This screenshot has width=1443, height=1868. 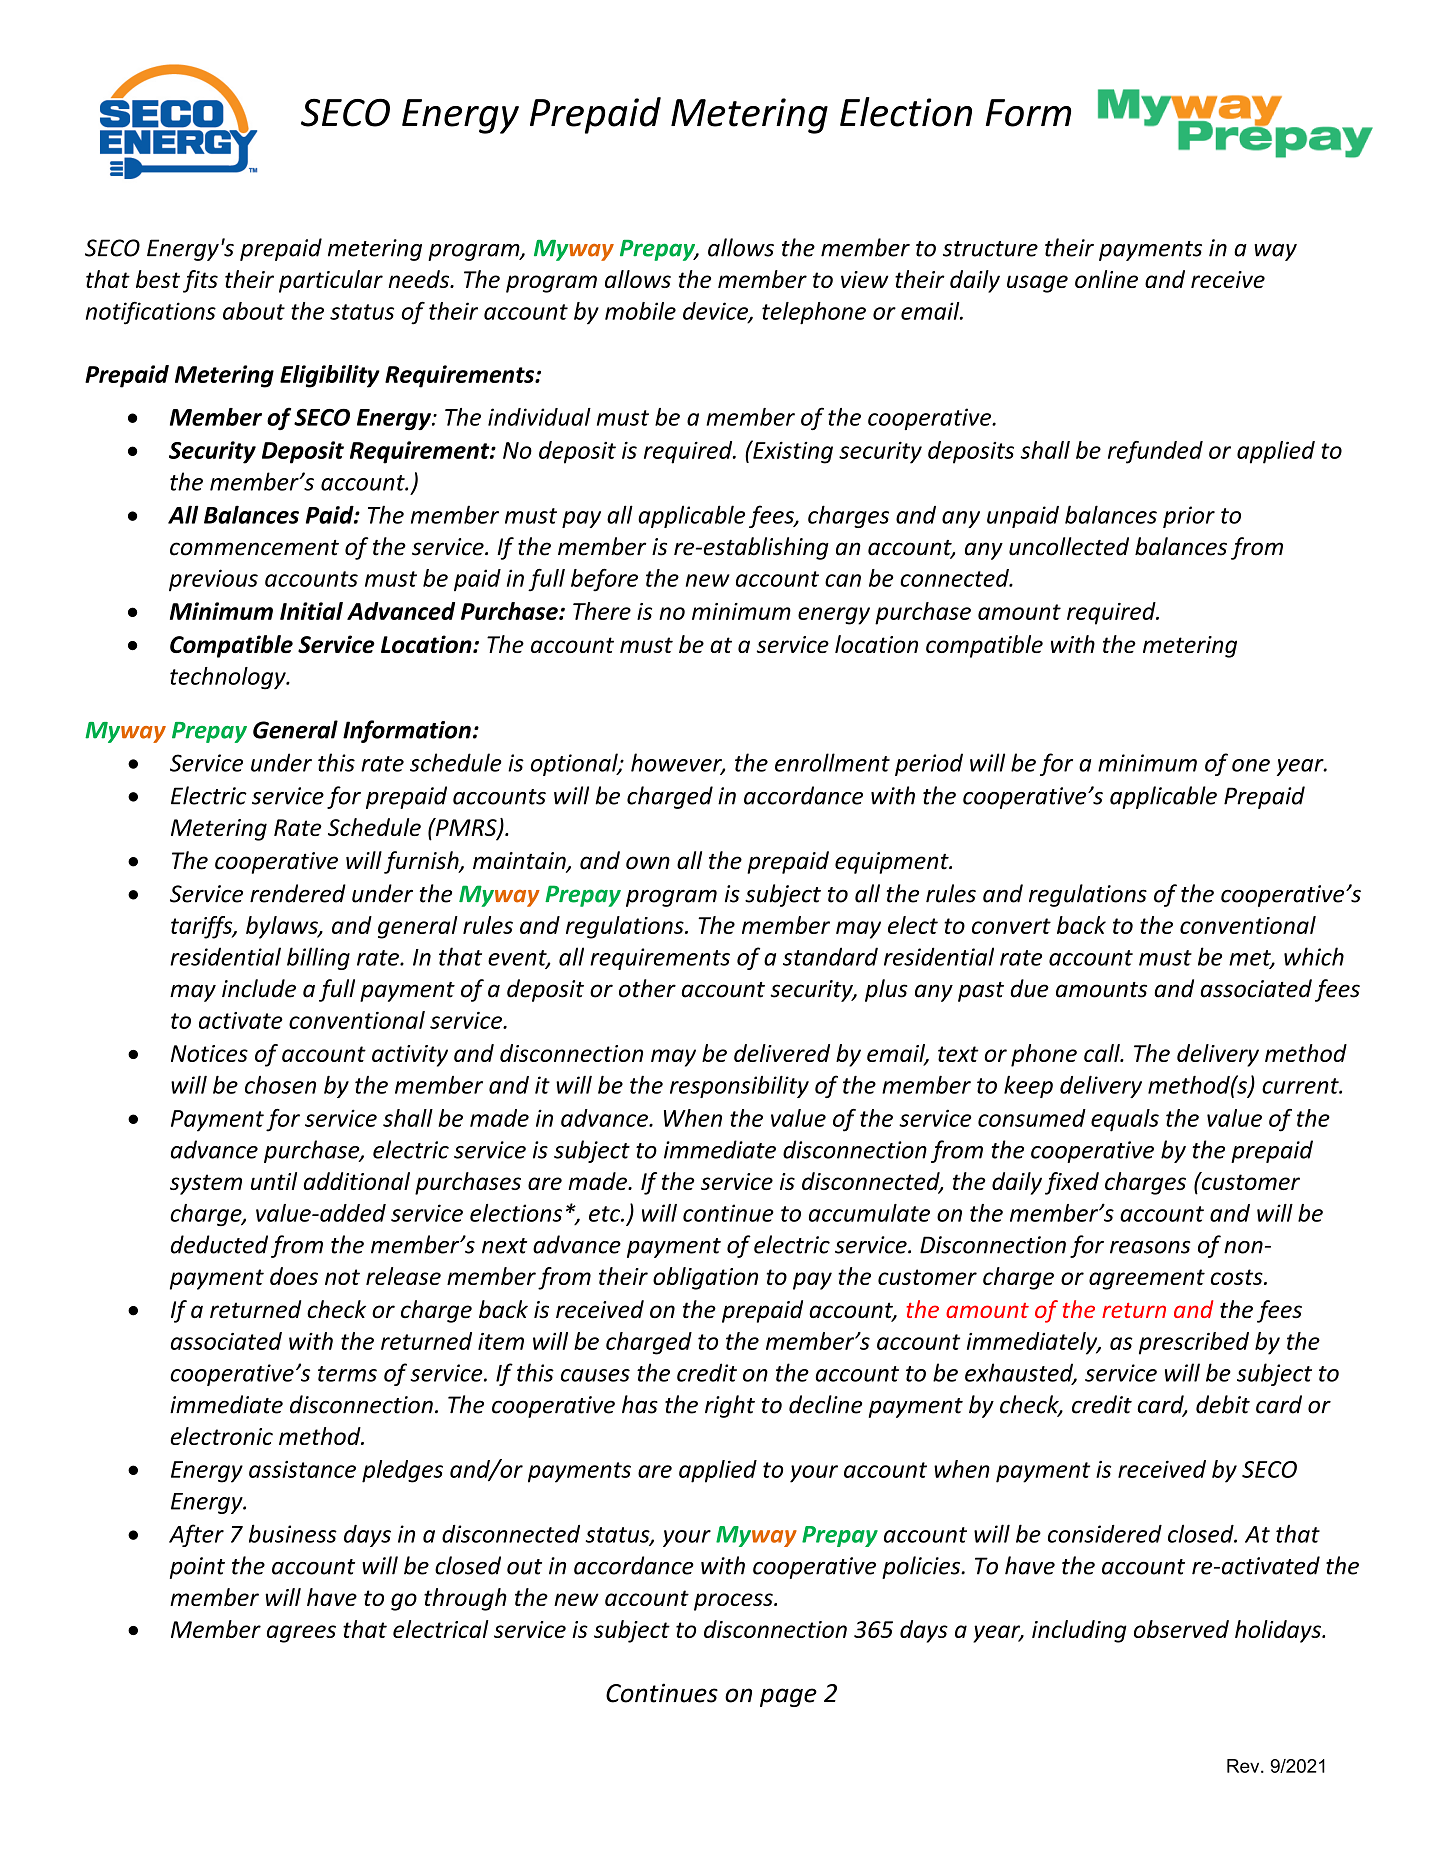 What do you see at coordinates (640, 311) in the screenshot?
I see `mobile` at bounding box center [640, 311].
